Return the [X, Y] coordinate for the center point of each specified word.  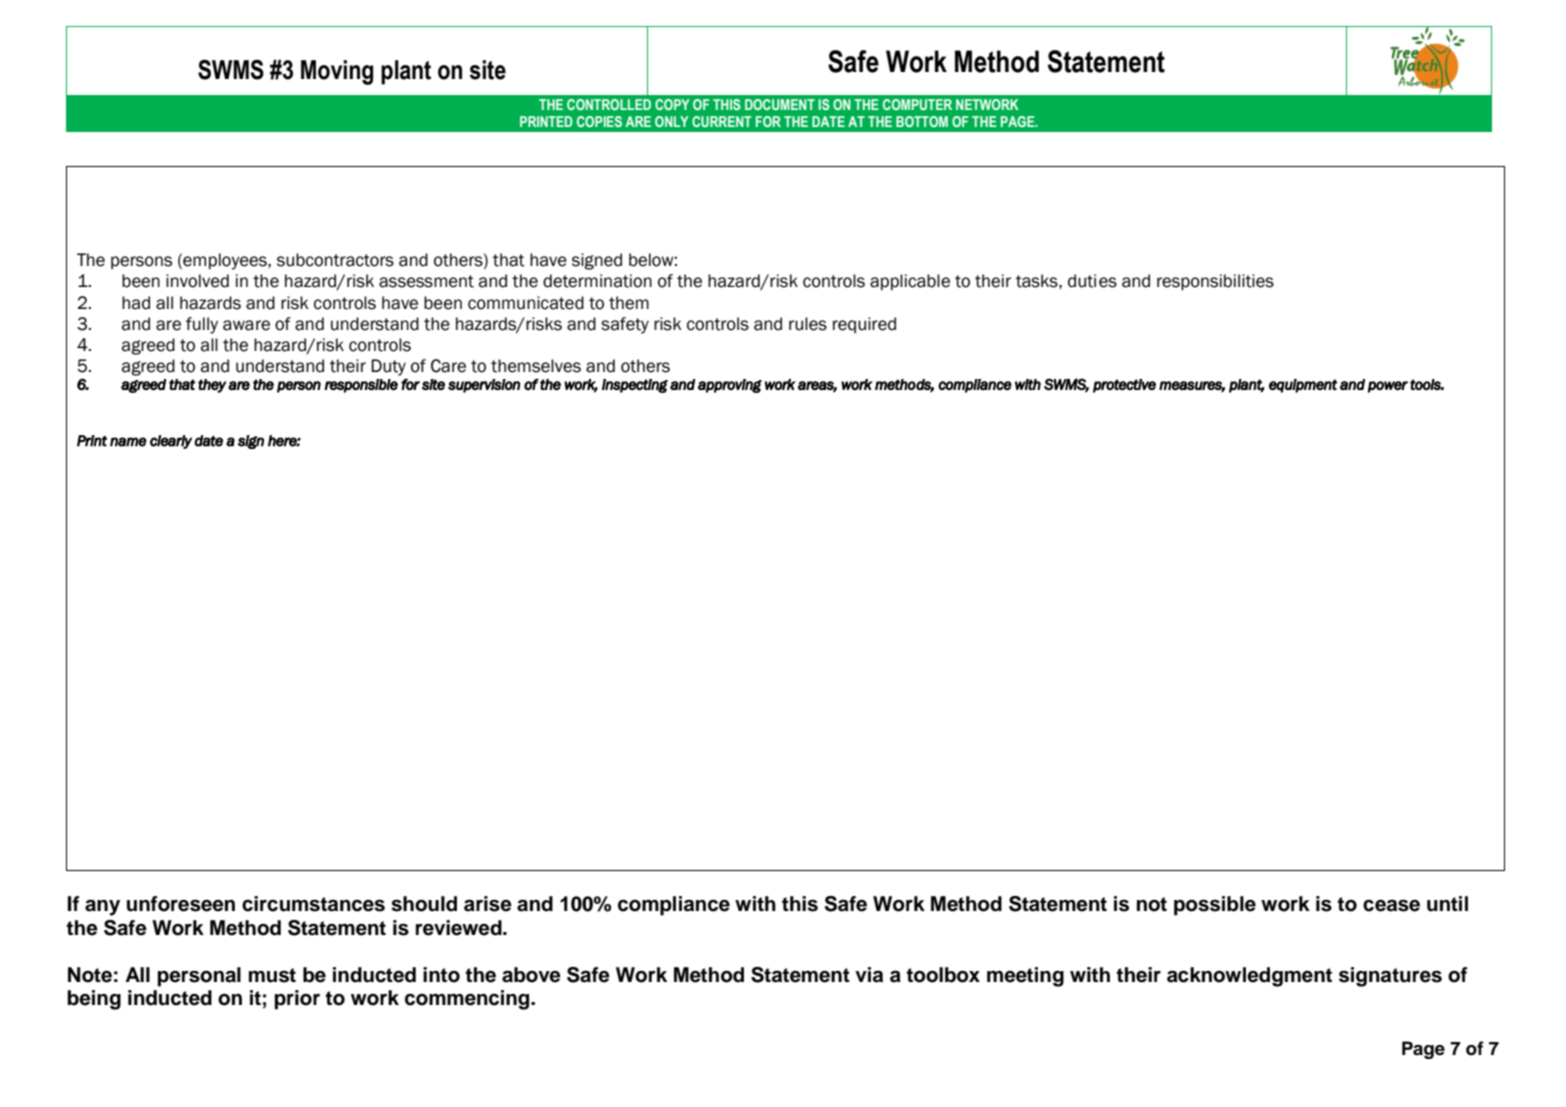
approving [730, 386]
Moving [337, 72]
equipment [1303, 386]
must [272, 975]
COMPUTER [917, 104]
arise [488, 904]
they [212, 386]
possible [1215, 906]
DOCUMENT [780, 104]
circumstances [313, 904]
